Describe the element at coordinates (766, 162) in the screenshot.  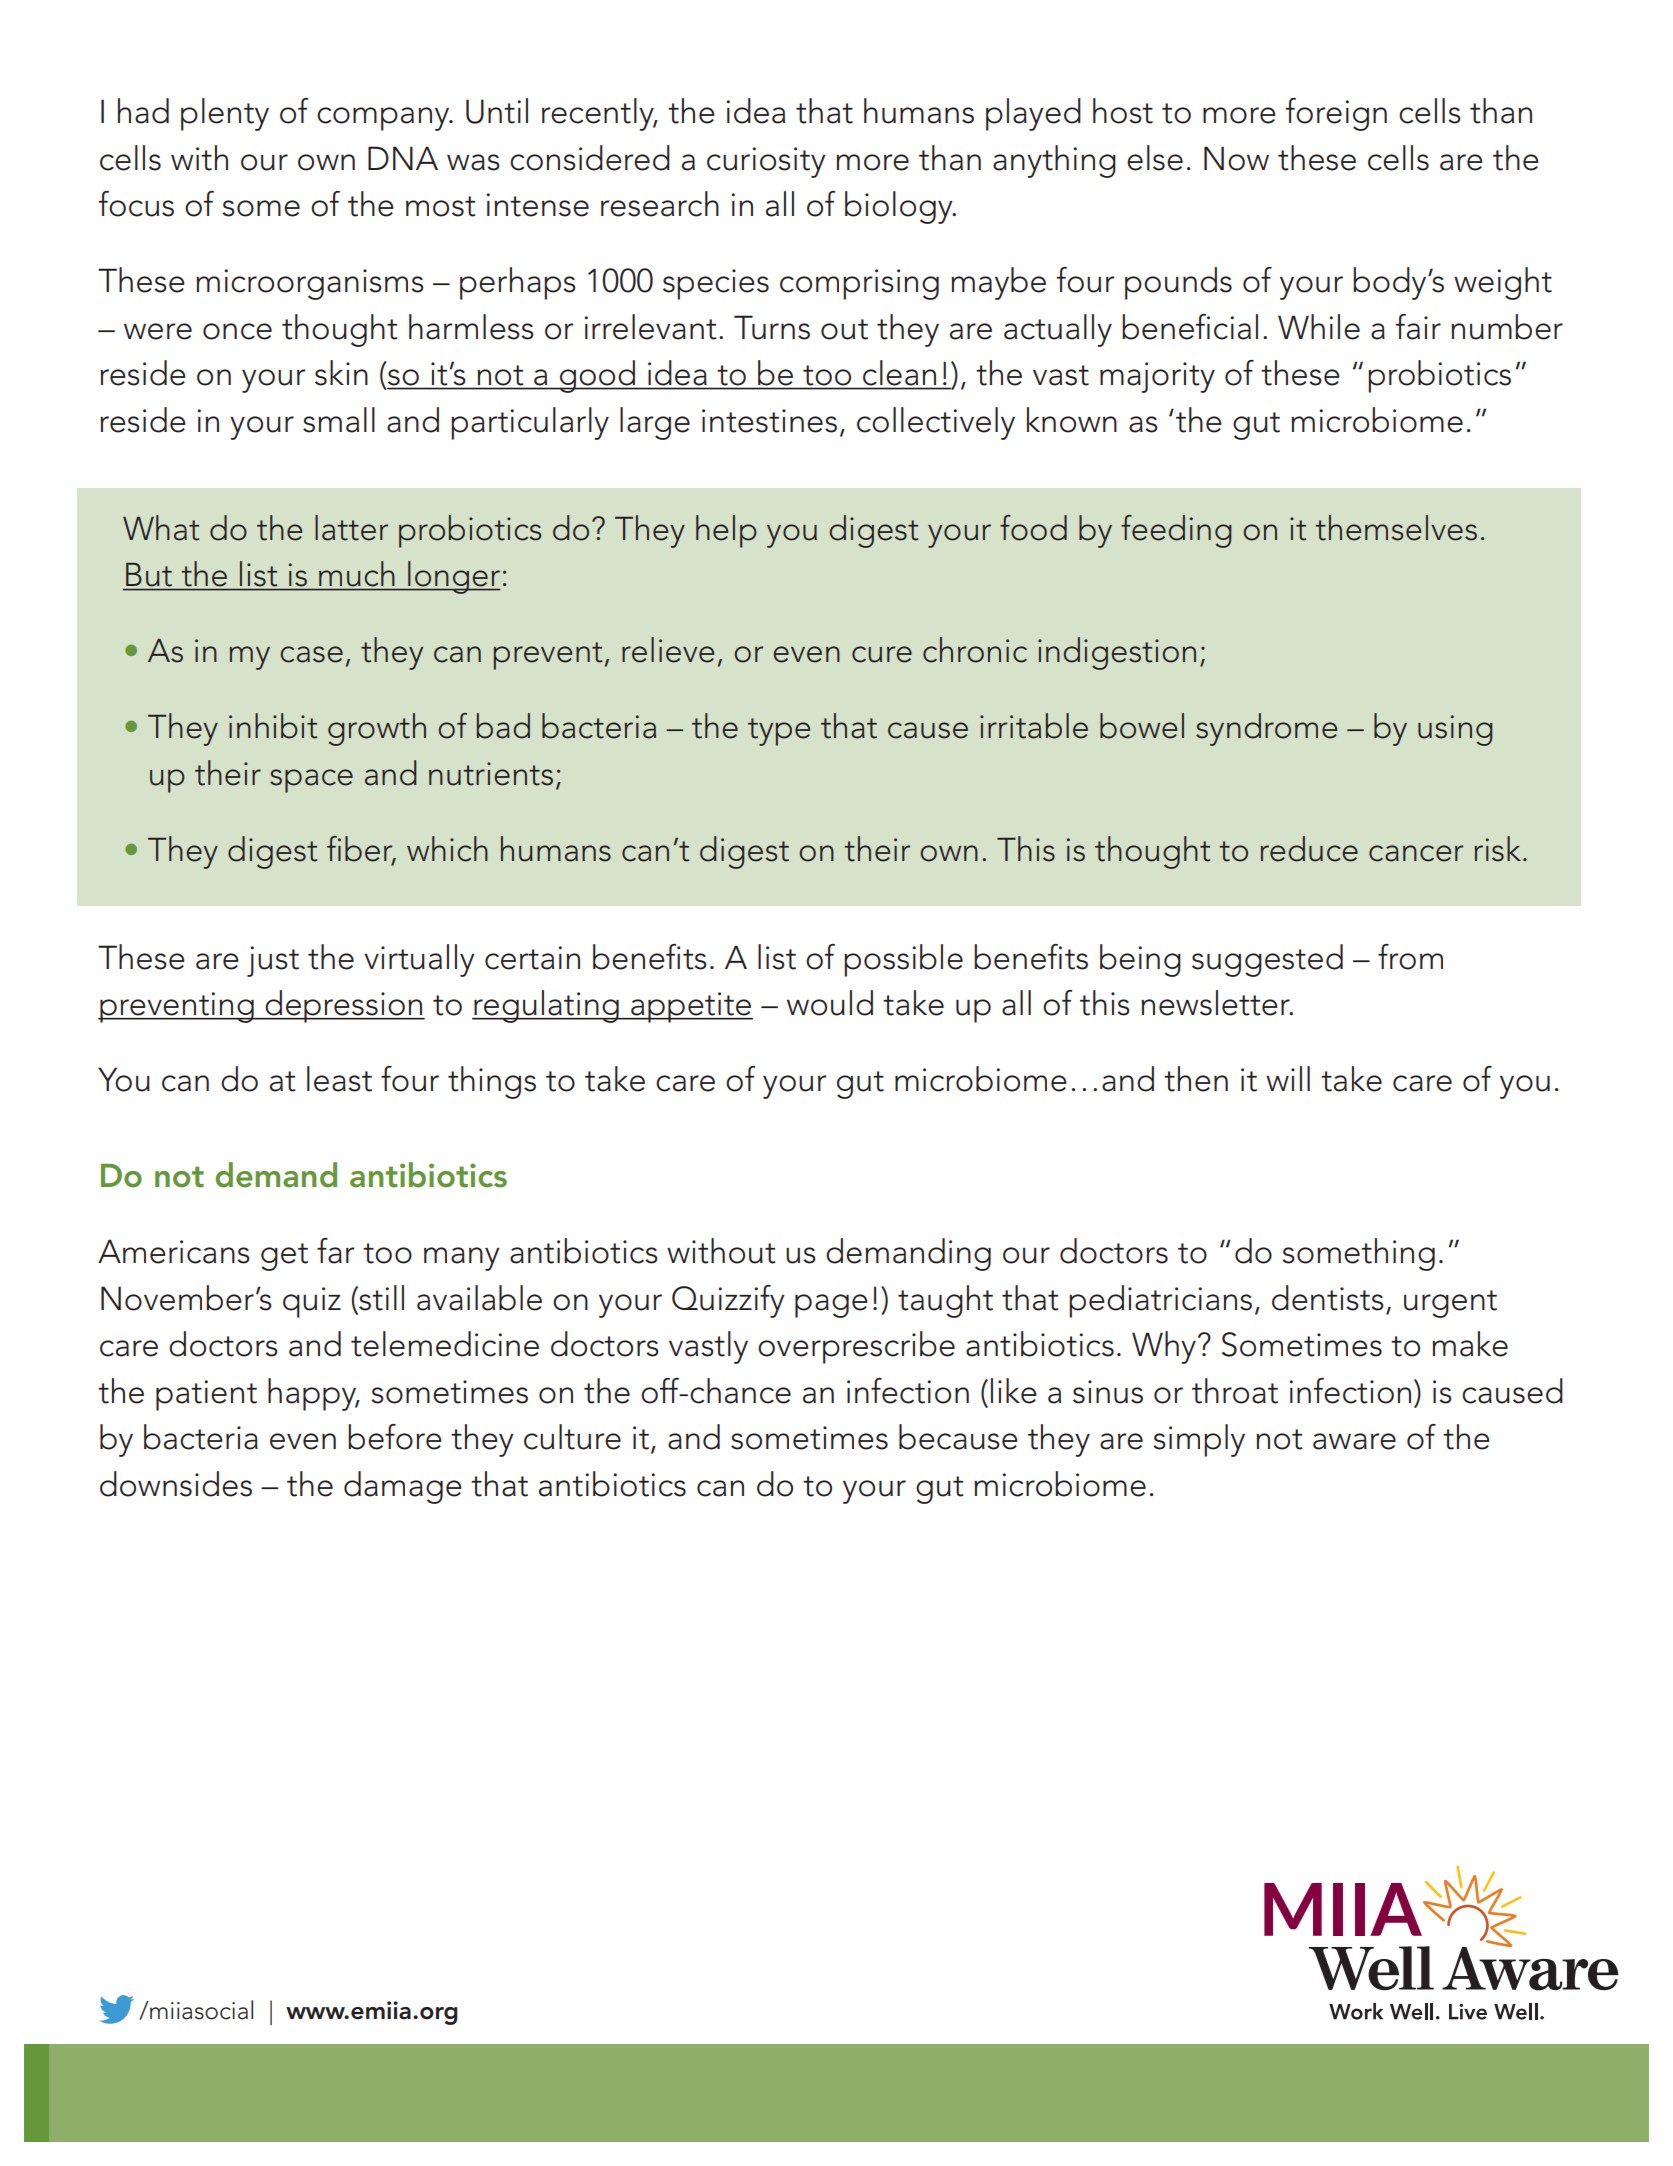
I see `curiosity` at that location.
